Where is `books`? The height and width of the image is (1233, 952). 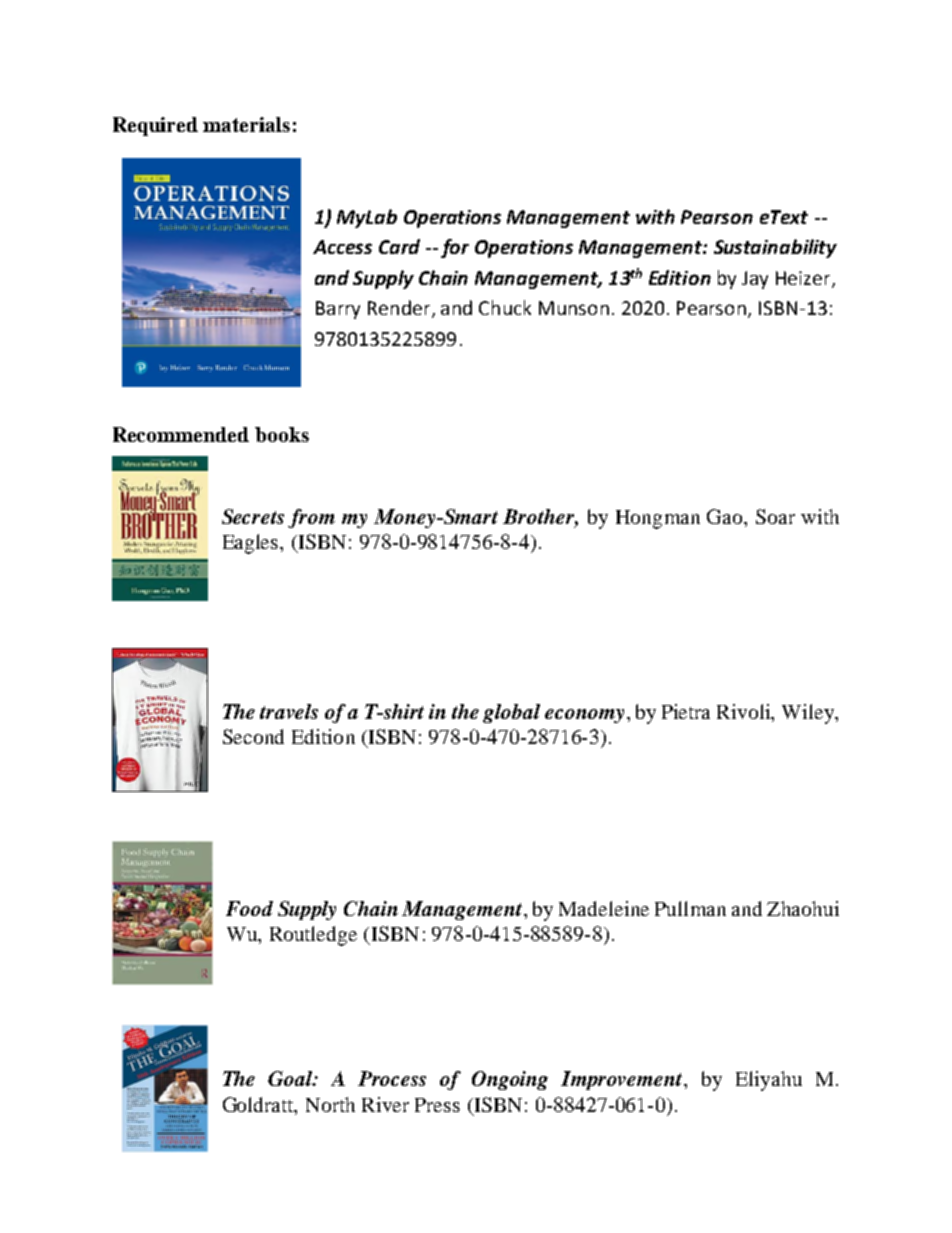
books is located at coordinates (282, 434).
